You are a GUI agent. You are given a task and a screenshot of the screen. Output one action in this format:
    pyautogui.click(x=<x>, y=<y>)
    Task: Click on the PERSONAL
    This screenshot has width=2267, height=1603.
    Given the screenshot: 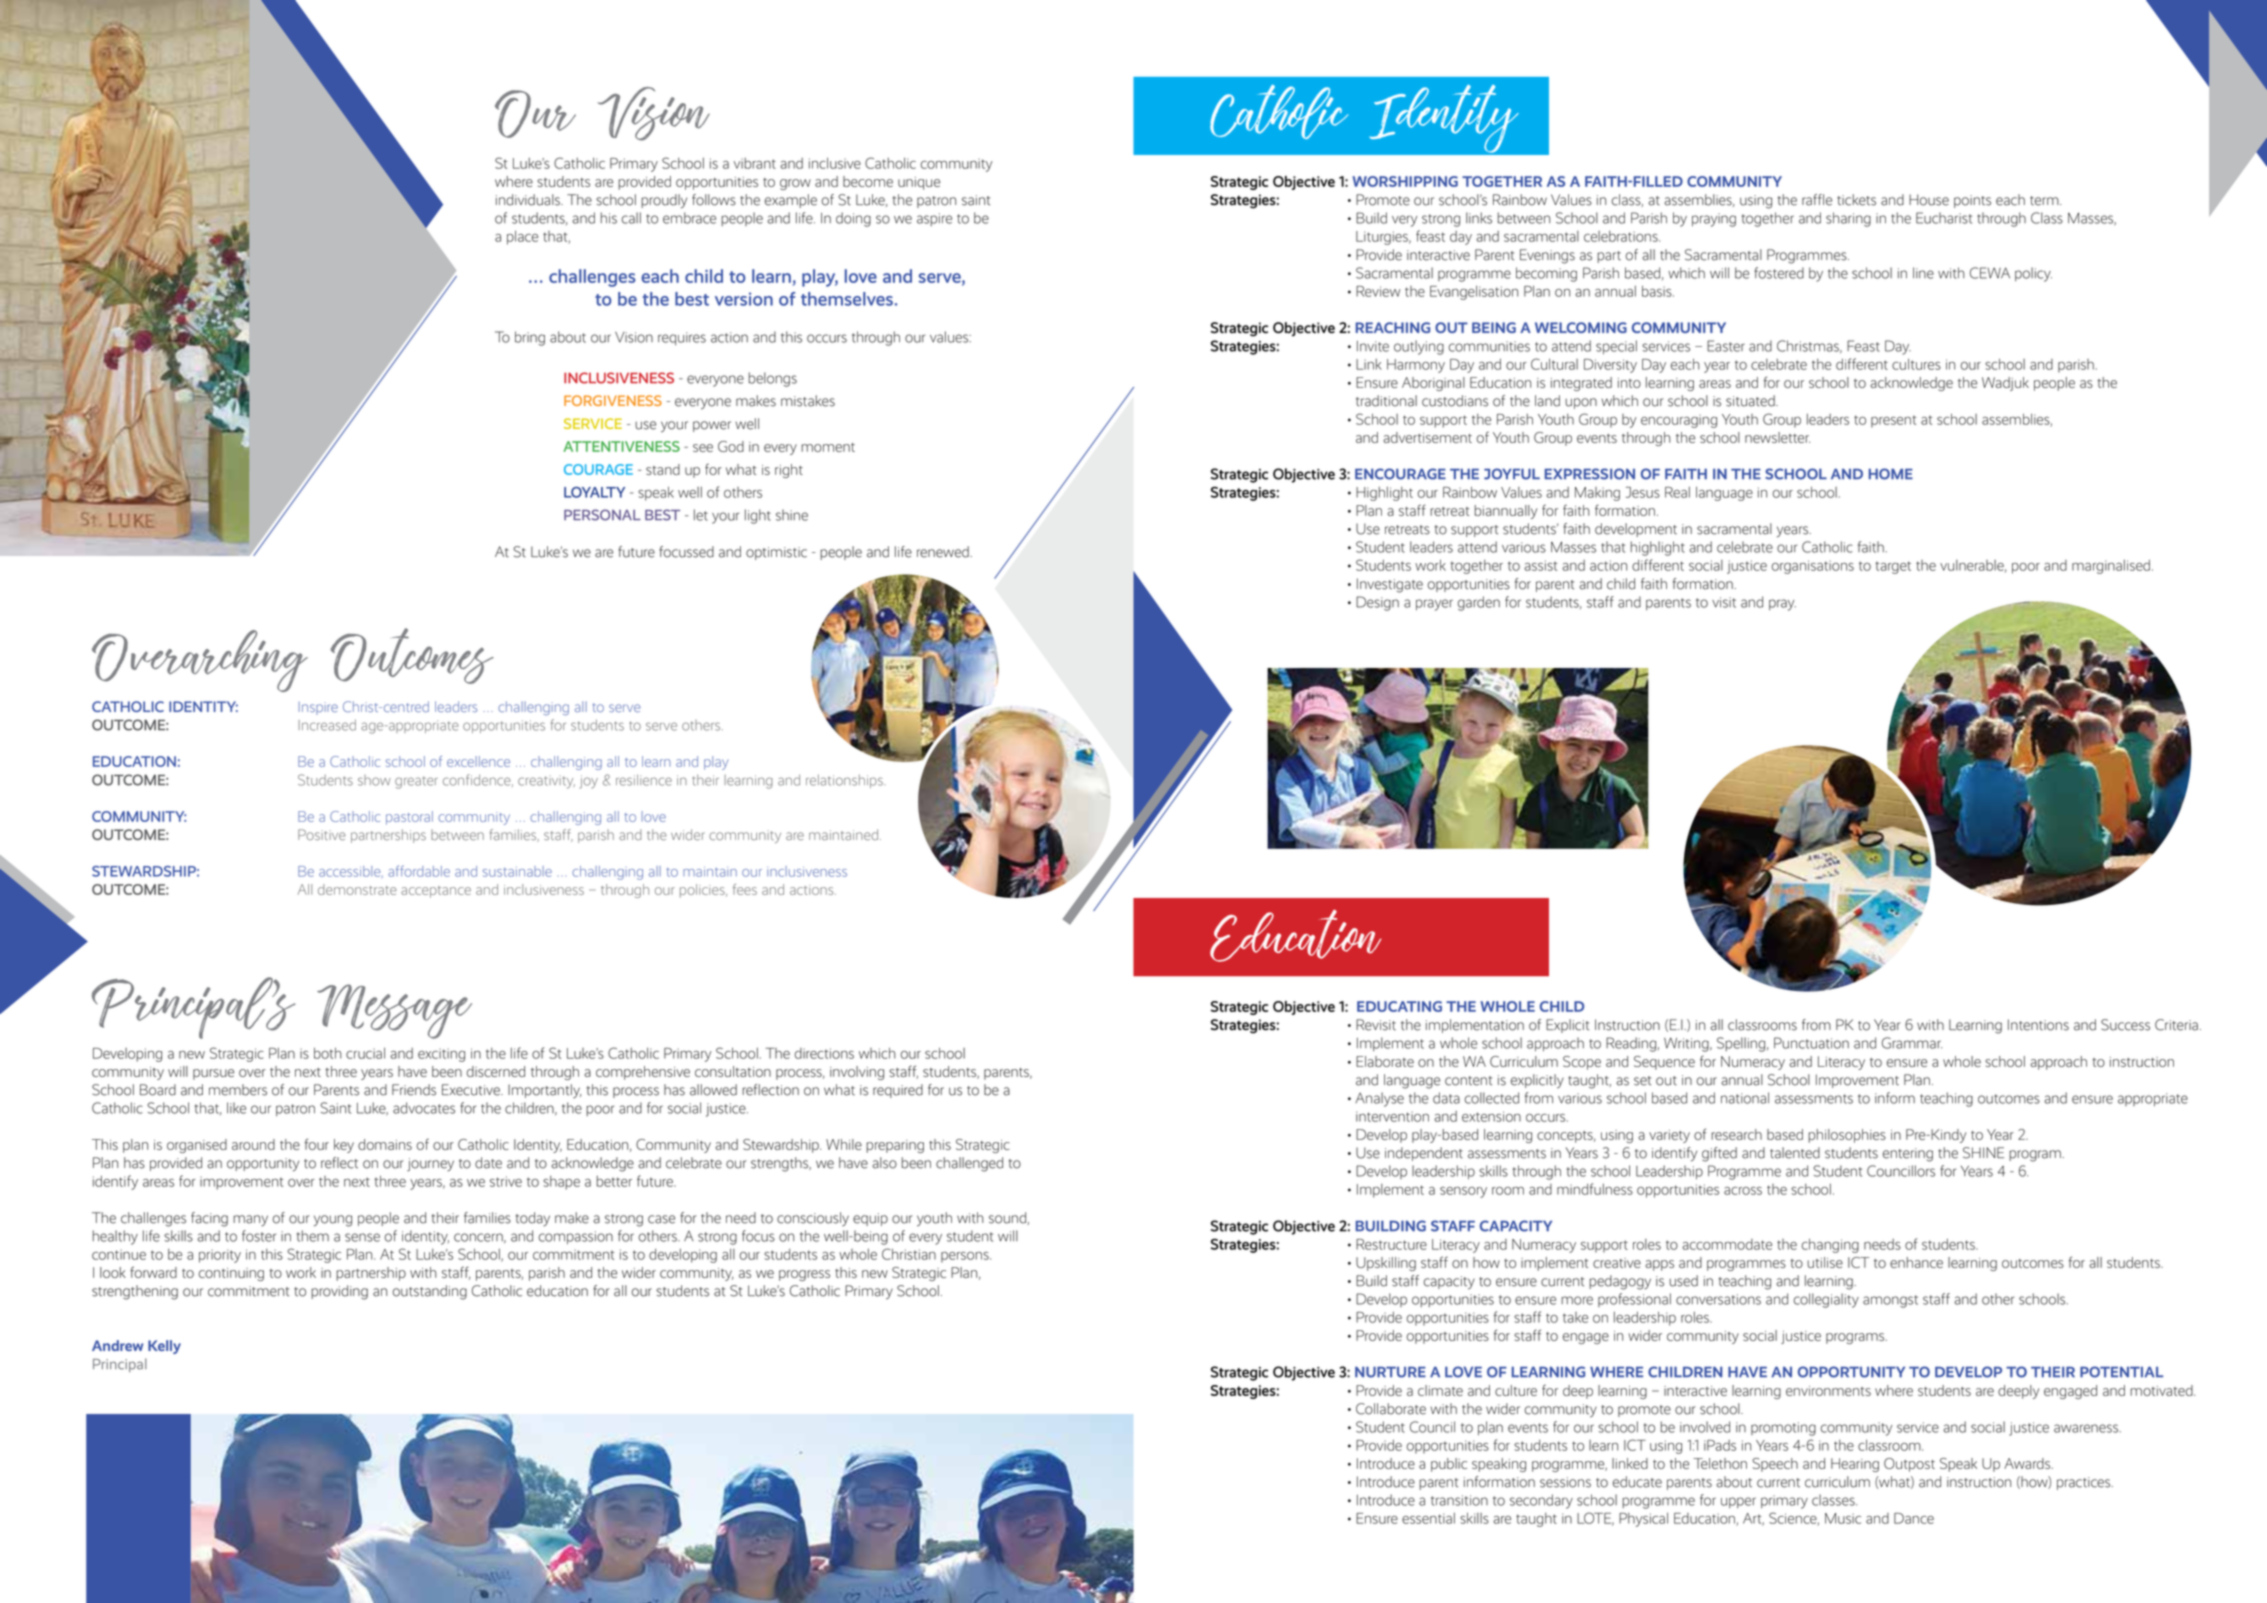 What is the action you would take?
    pyautogui.click(x=602, y=515)
